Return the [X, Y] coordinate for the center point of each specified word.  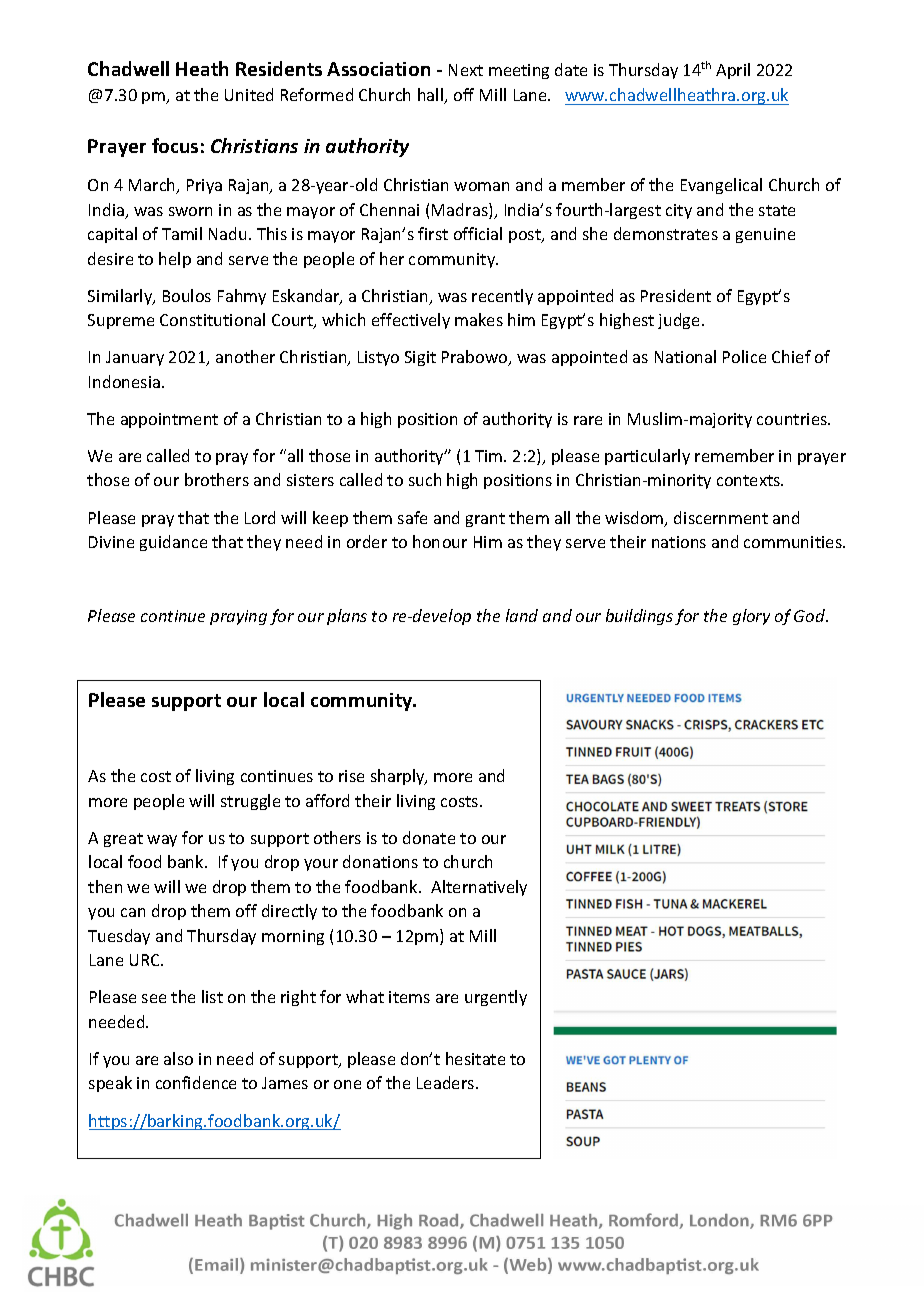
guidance [173, 543]
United [249, 94]
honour [440, 541]
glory [751, 617]
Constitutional [212, 319]
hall [432, 96]
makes [479, 319]
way [162, 841]
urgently [496, 998]
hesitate [475, 1058]
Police [744, 356]
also [178, 1058]
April [733, 71]
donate [429, 837]
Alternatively [479, 888]
